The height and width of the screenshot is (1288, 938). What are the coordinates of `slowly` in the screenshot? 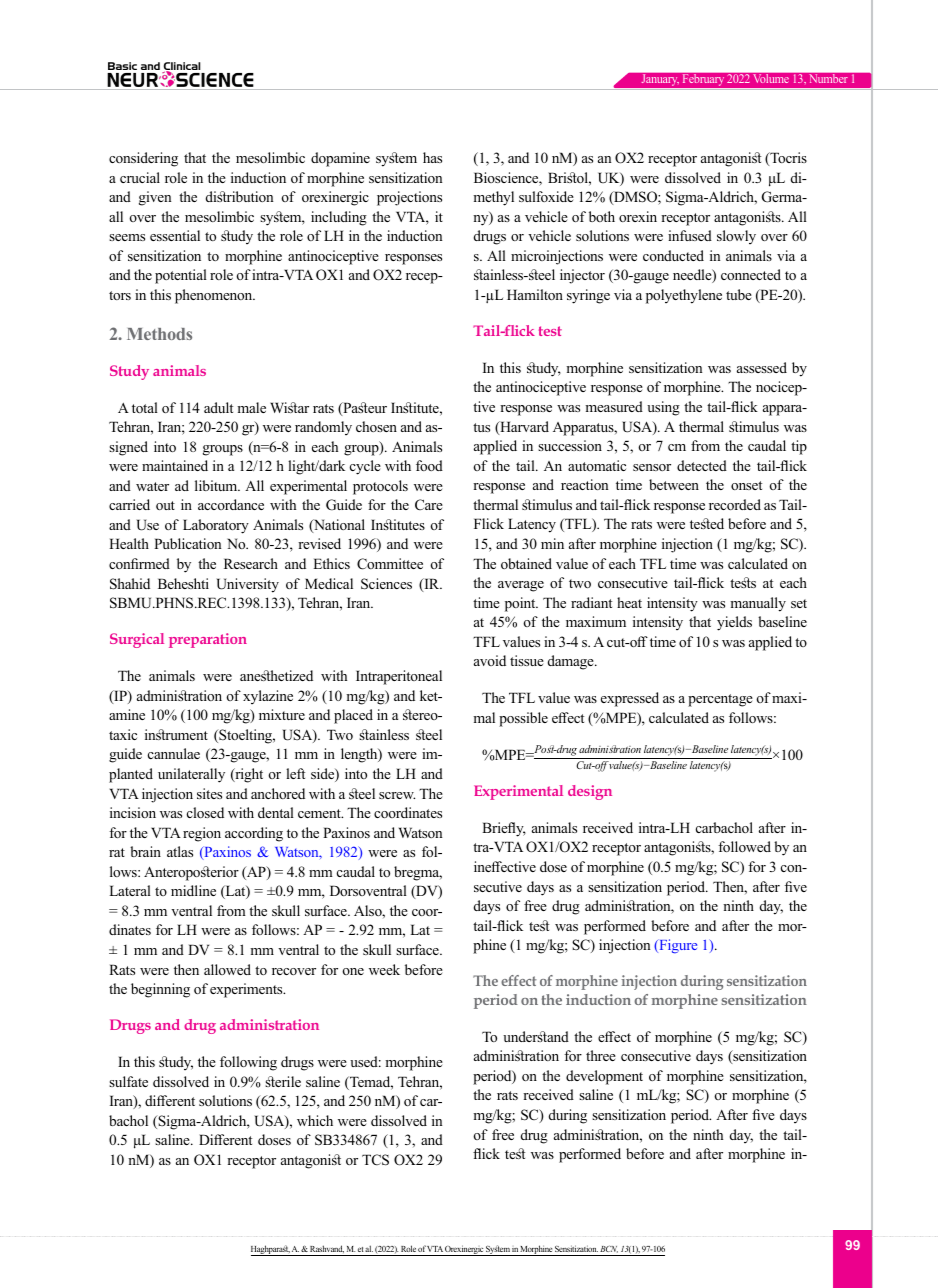 It's located at (736, 237).
